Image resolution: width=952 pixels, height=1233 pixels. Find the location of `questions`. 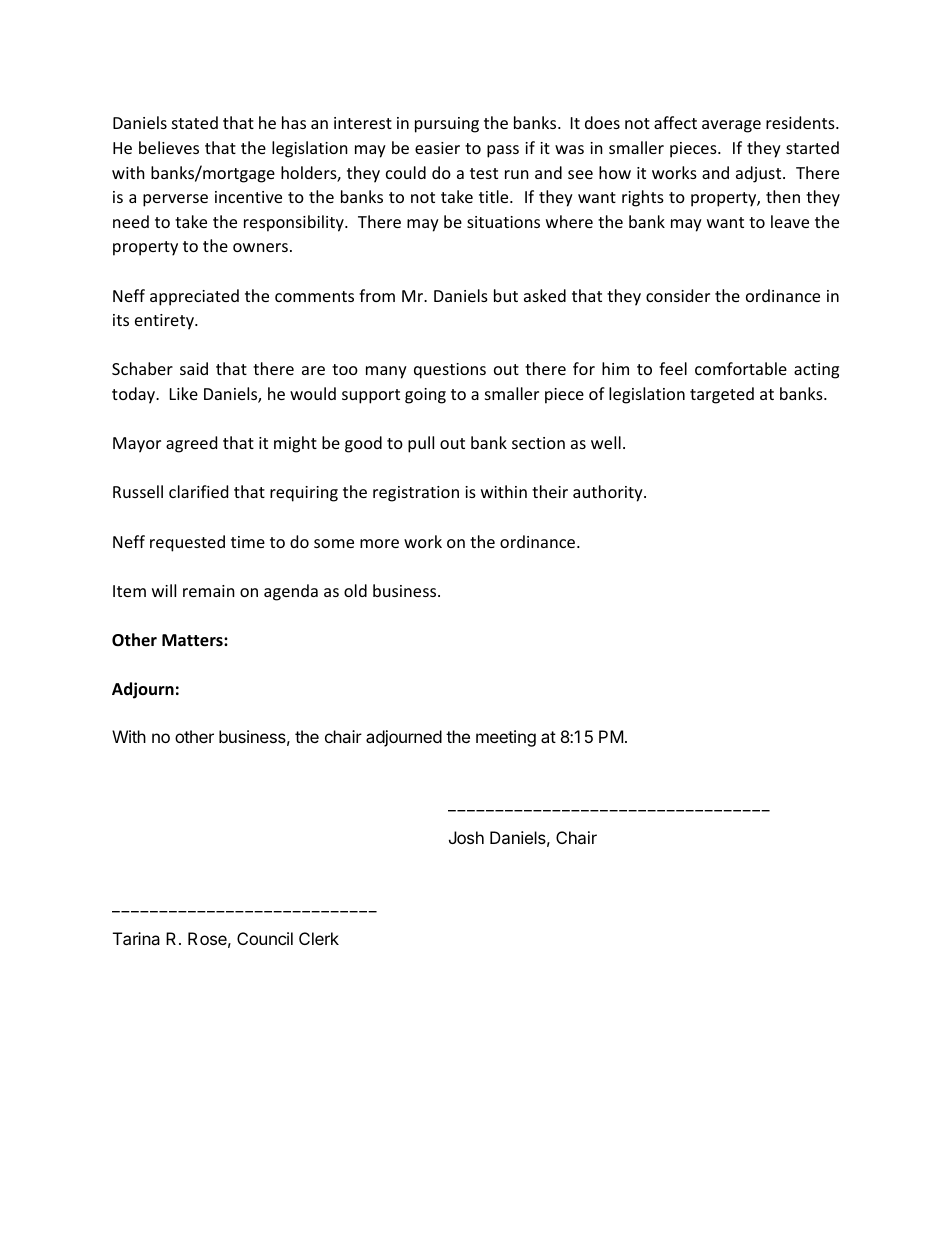

questions is located at coordinates (450, 371).
